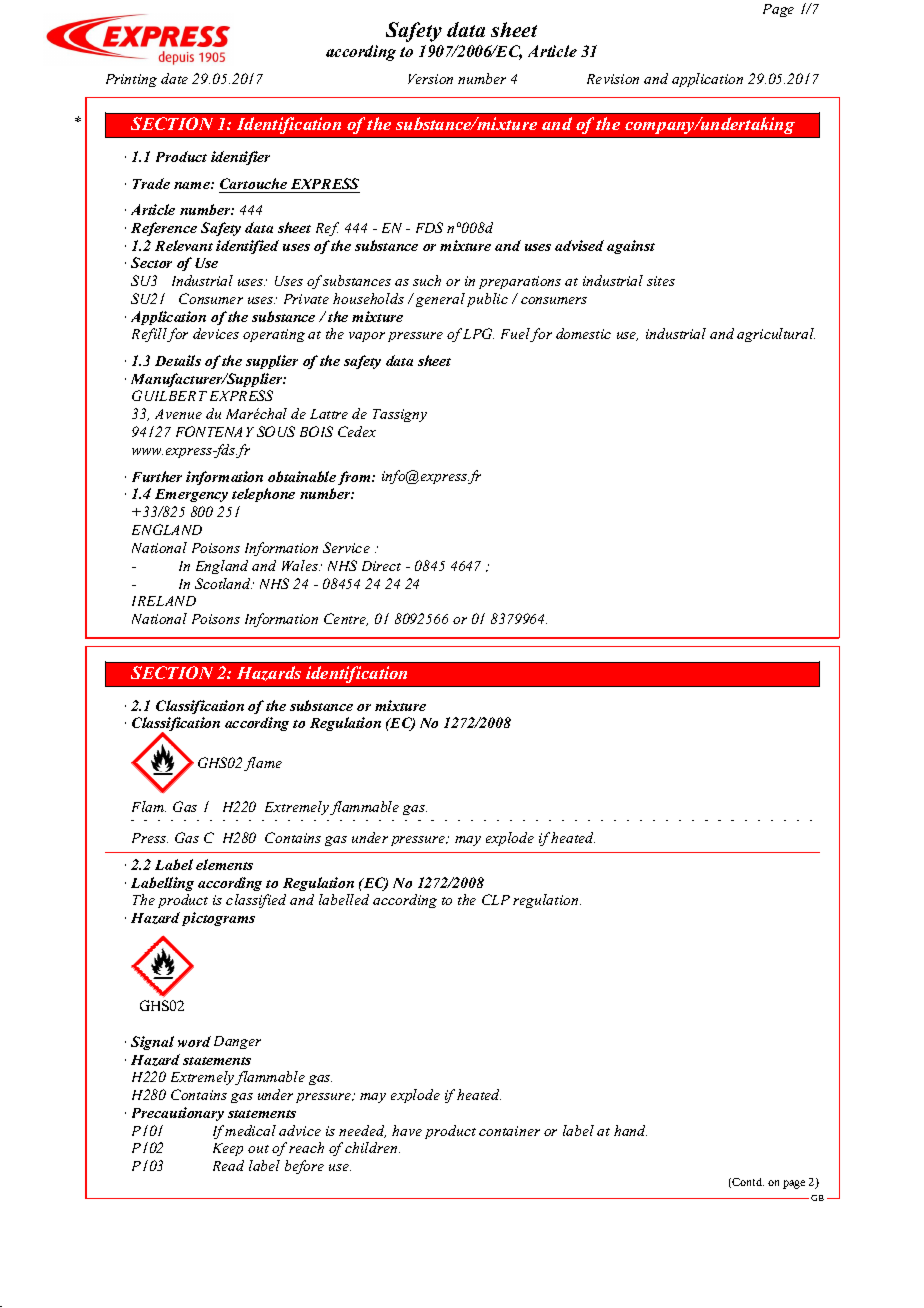 This screenshot has height=1308, width=924. What do you see at coordinates (630, 1130) in the screenshot?
I see `hand` at bounding box center [630, 1130].
